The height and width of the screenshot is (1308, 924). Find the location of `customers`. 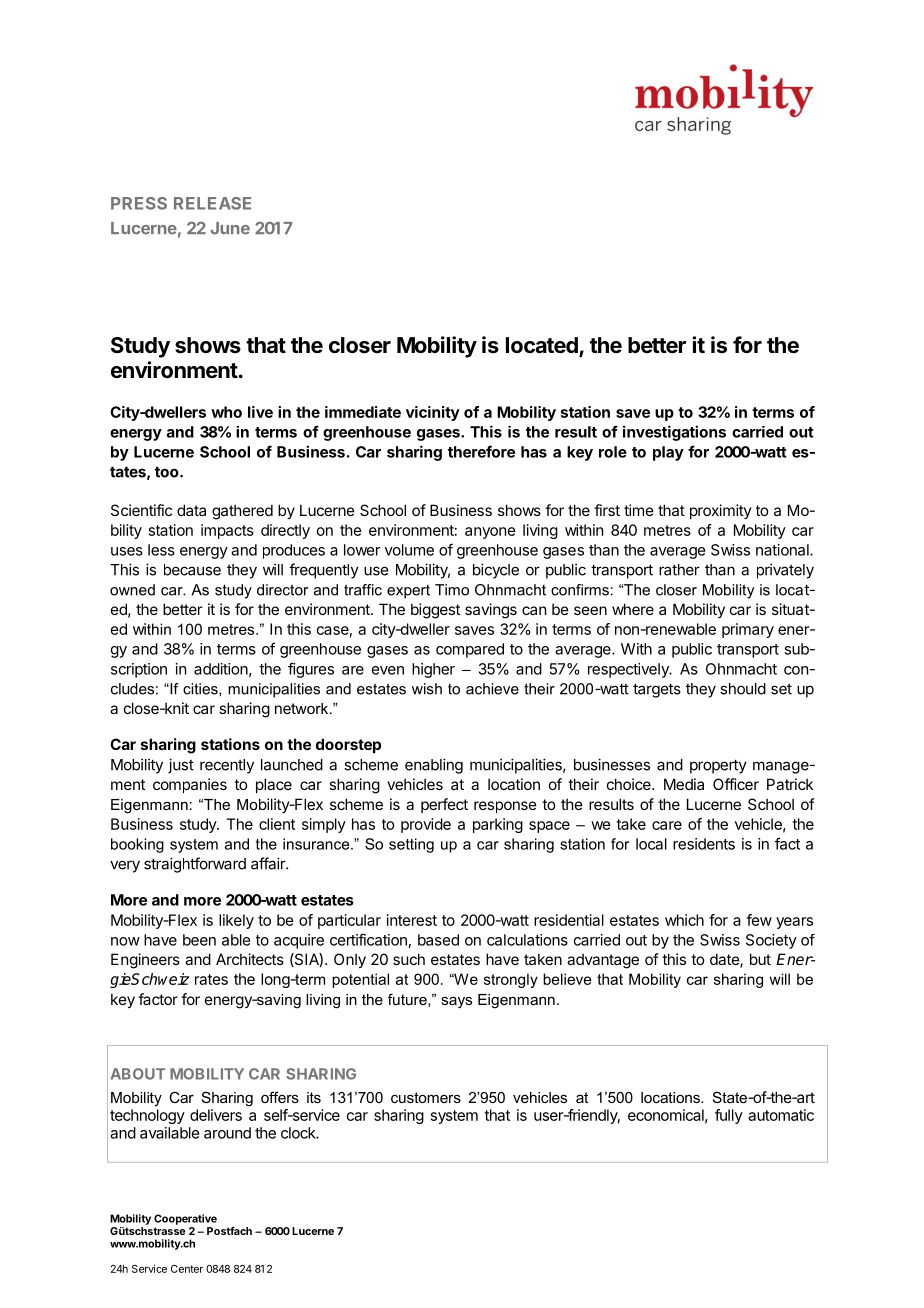

customers is located at coordinates (426, 1097).
